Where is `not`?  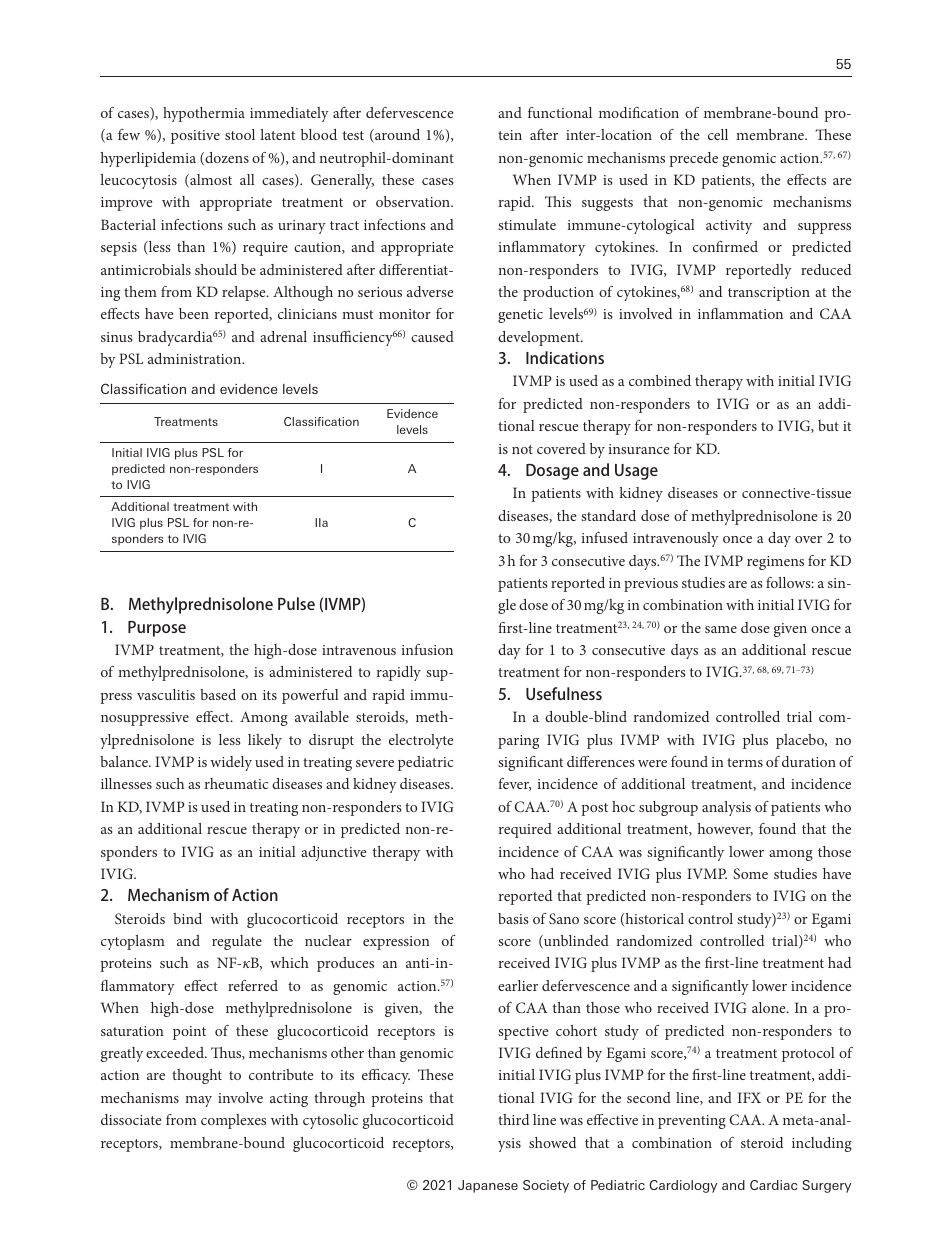
not is located at coordinates (522, 449).
